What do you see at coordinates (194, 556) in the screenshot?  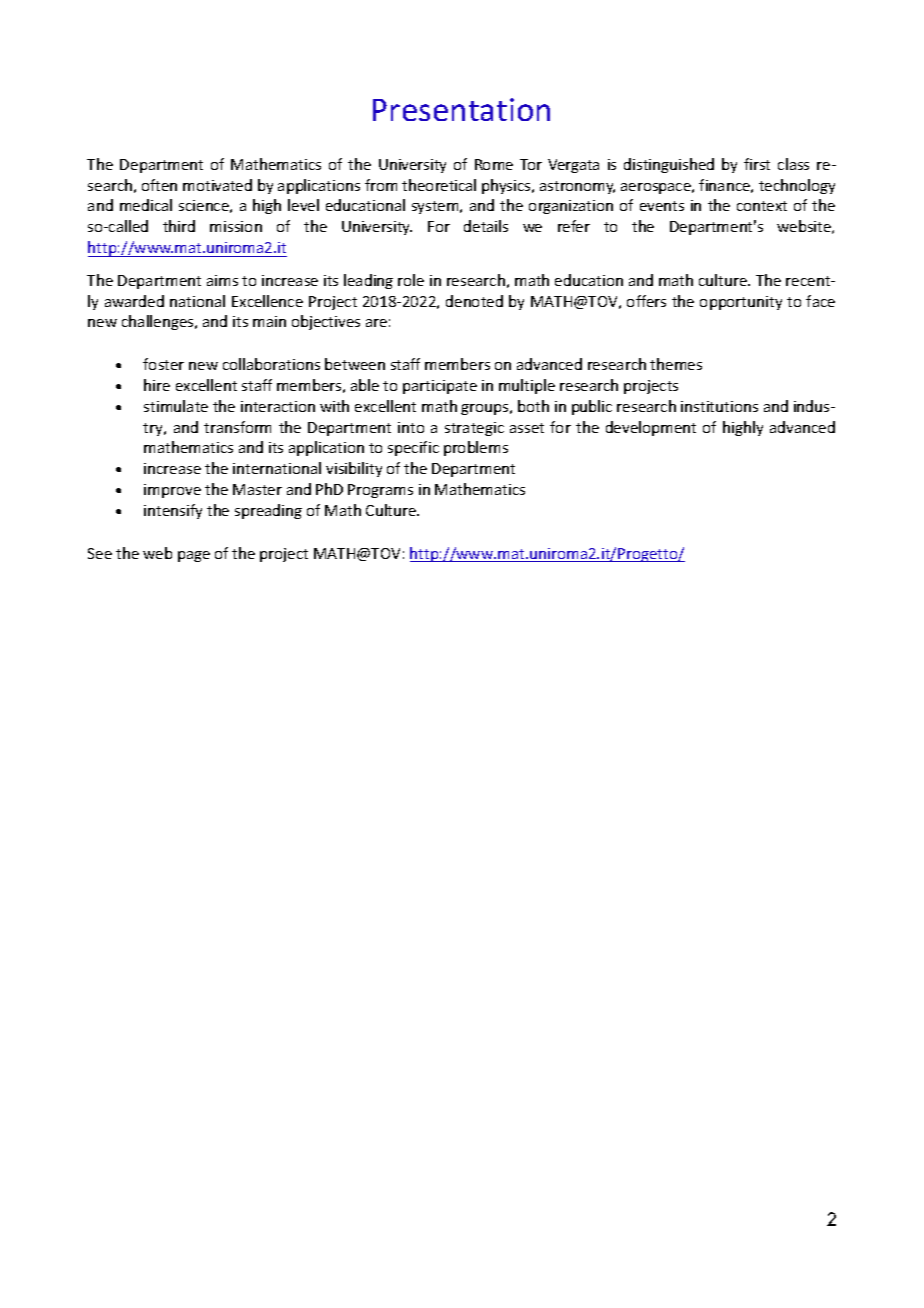 I see `page` at bounding box center [194, 556].
